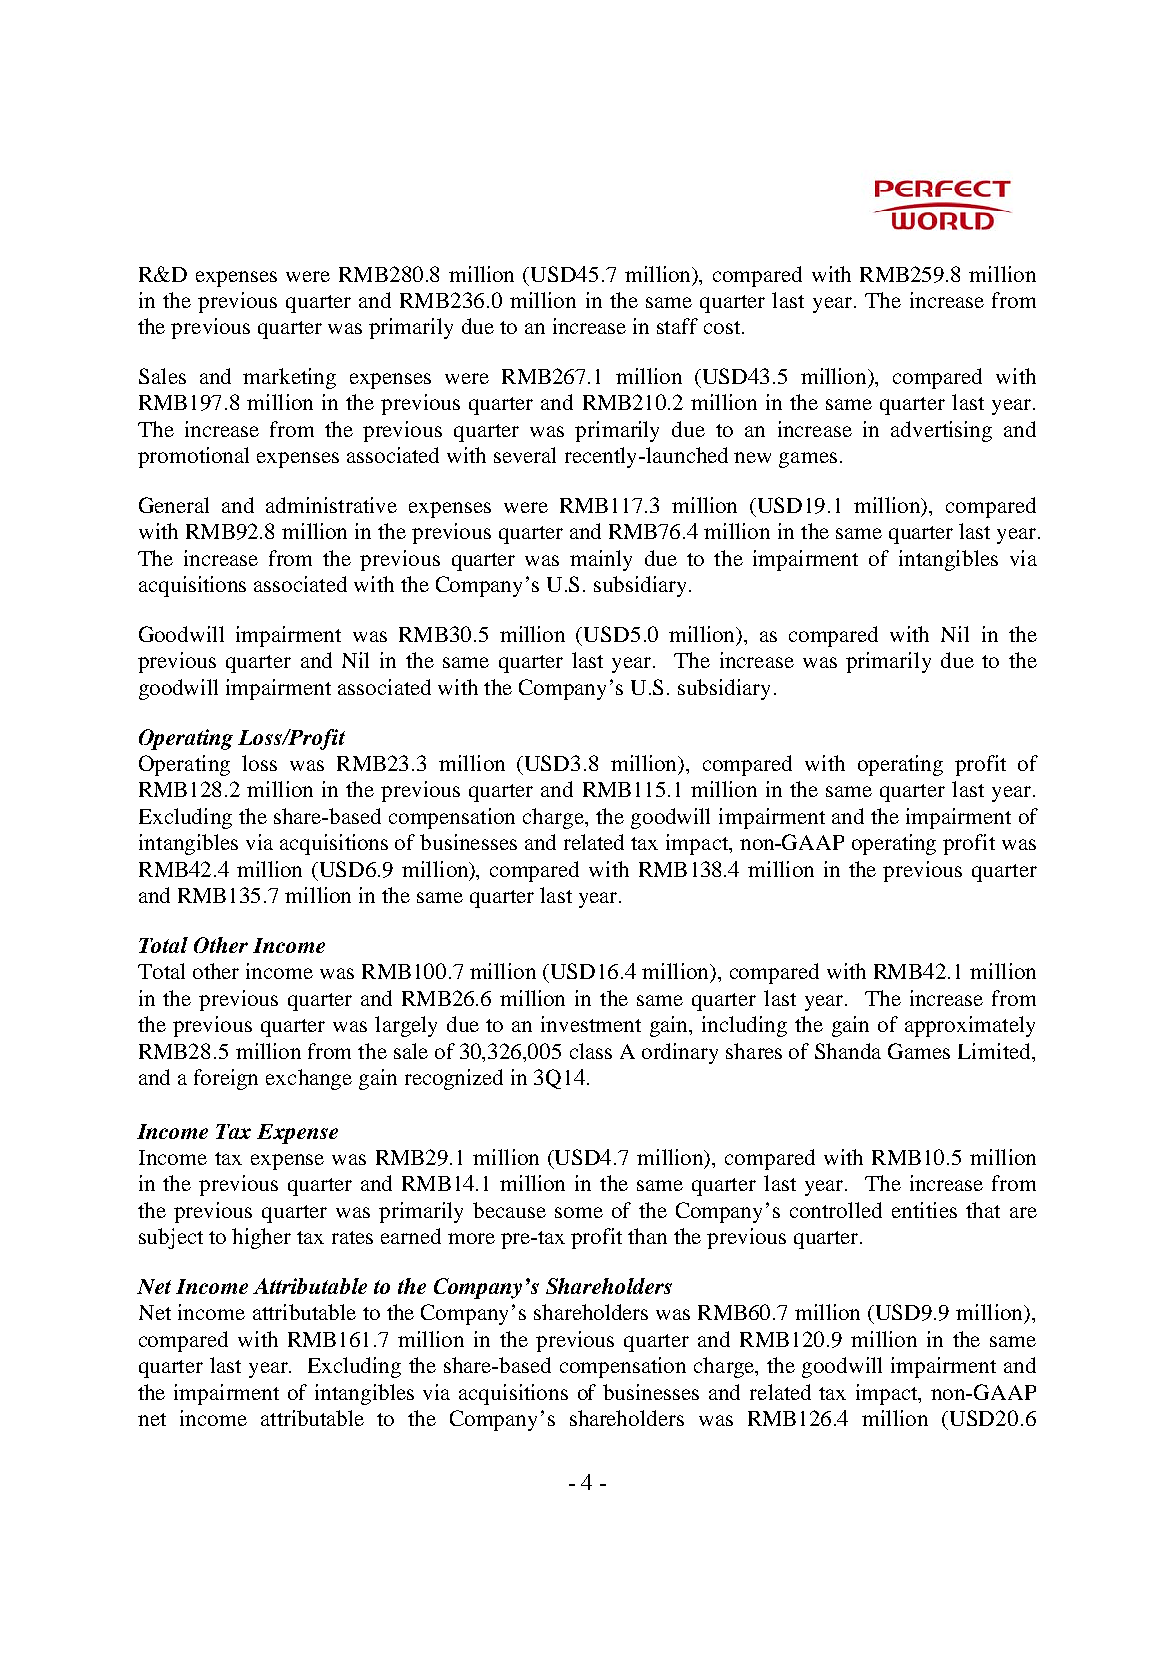  I want to click on class, so click(591, 1051).
